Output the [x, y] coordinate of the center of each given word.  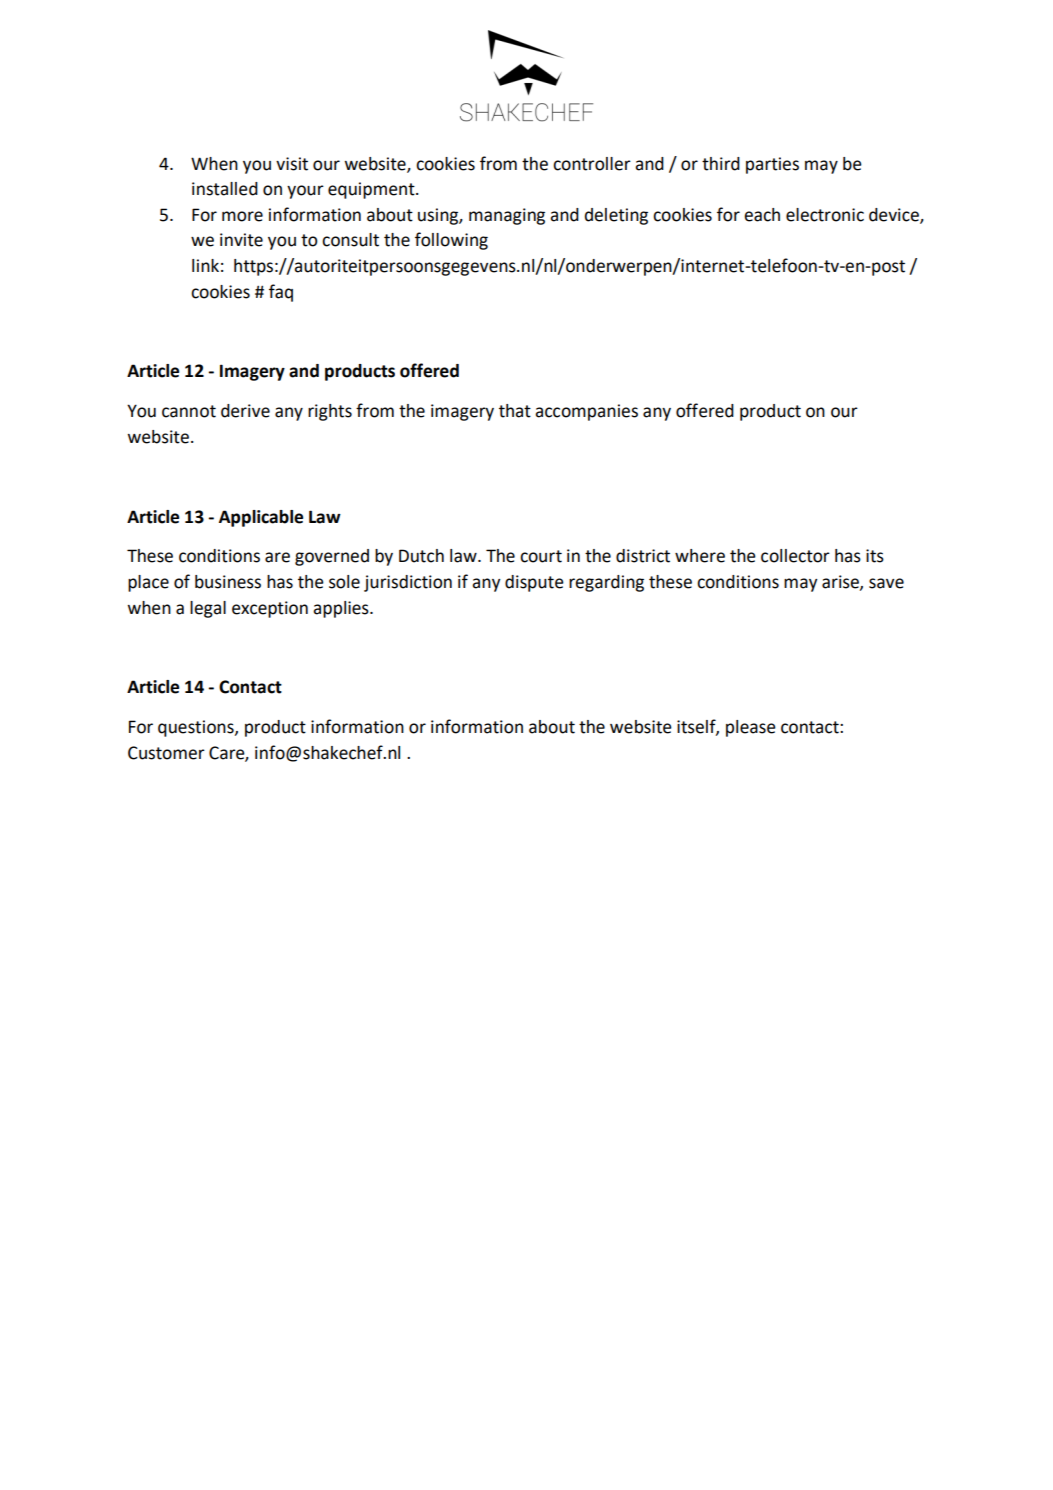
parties [772, 165]
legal [208, 609]
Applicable [261, 518]
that [515, 411]
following [451, 241]
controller [592, 164]
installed [225, 189]
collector [795, 556]
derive [245, 411]
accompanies [586, 412]
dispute [534, 583]
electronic [825, 215]
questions [197, 728]
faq [281, 293]
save [886, 583]
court [541, 556]
